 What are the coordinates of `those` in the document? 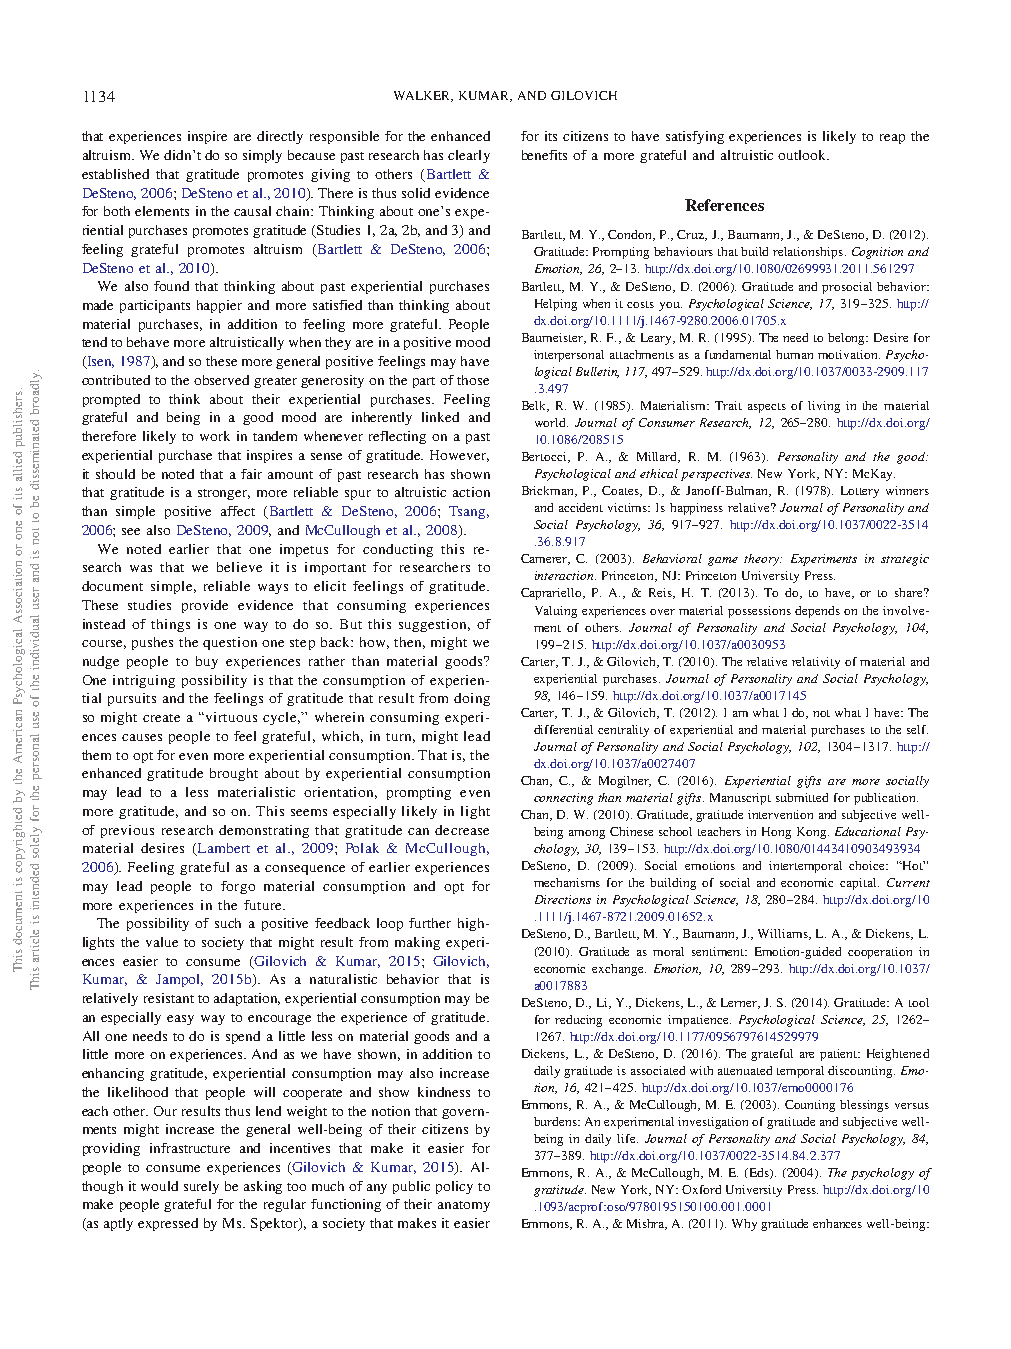 It's located at (473, 380).
